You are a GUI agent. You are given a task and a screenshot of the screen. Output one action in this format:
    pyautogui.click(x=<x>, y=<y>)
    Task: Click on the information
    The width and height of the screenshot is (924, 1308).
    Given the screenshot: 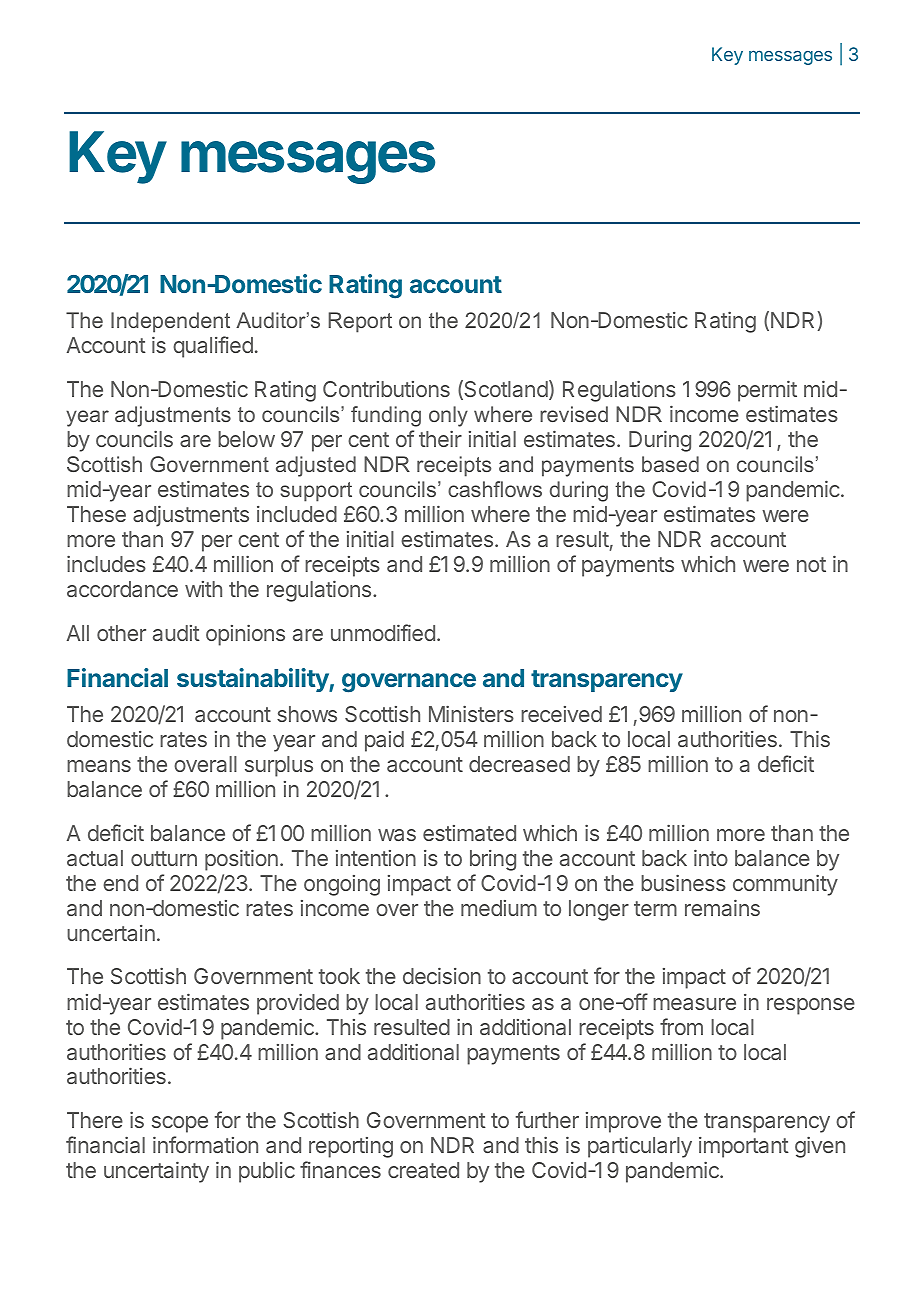 What is the action you would take?
    pyautogui.click(x=205, y=1144)
